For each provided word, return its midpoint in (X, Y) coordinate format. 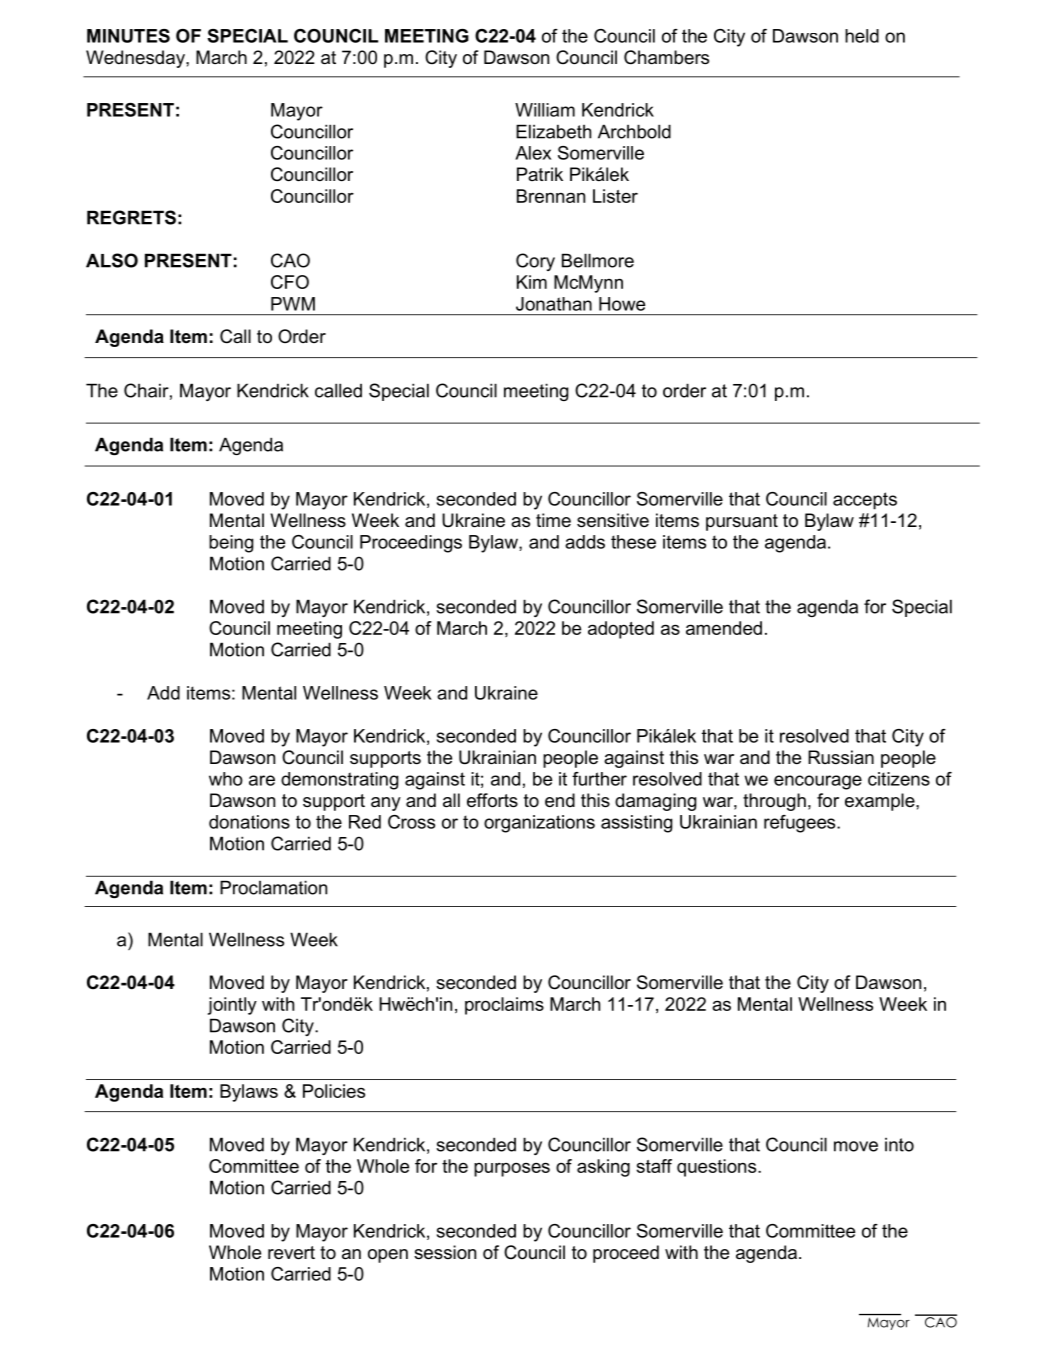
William (545, 110)
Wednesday (136, 59)
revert (291, 1253)
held (862, 36)
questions (718, 1168)
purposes (512, 1169)
